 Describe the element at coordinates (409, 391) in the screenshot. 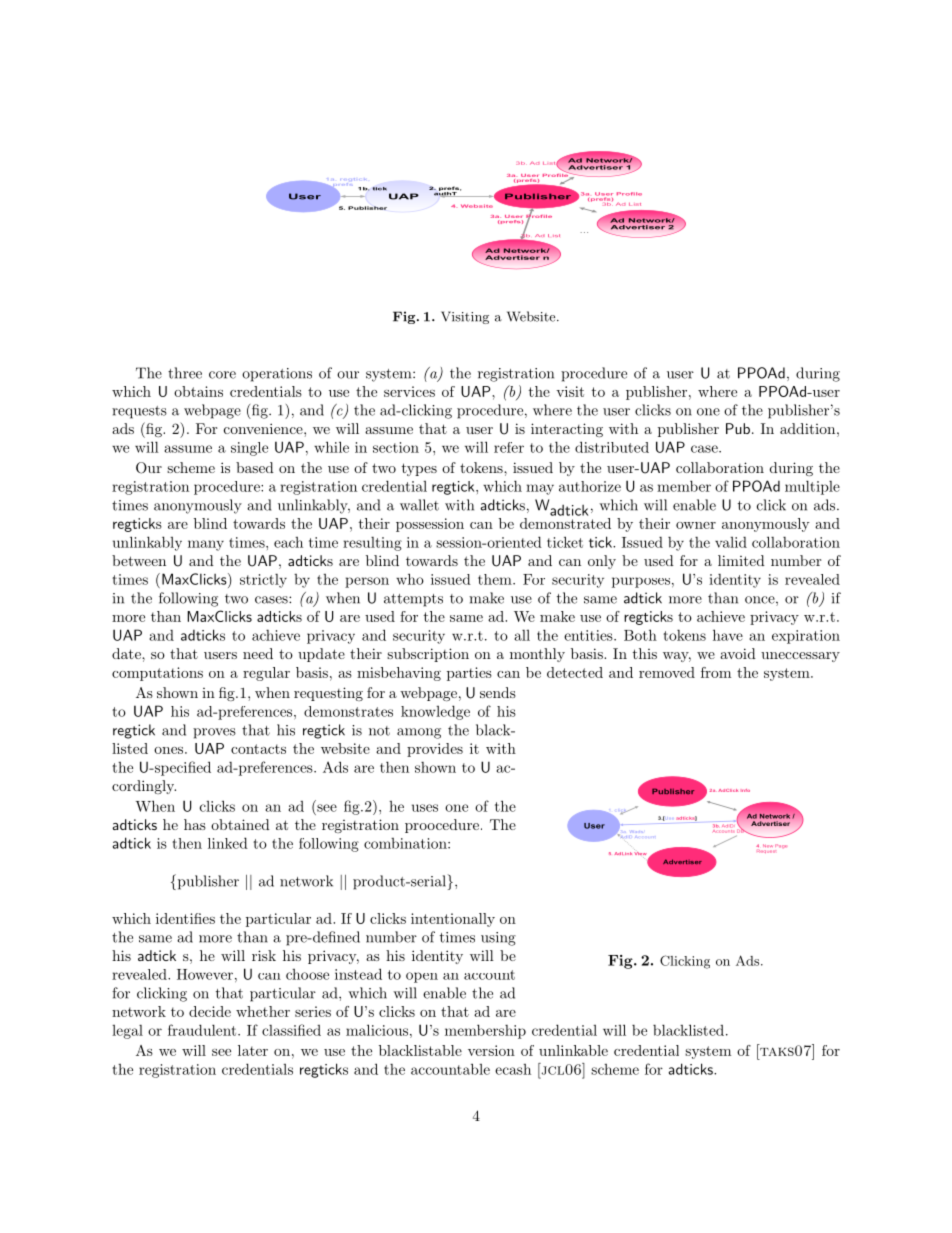

I see `services` at that location.
